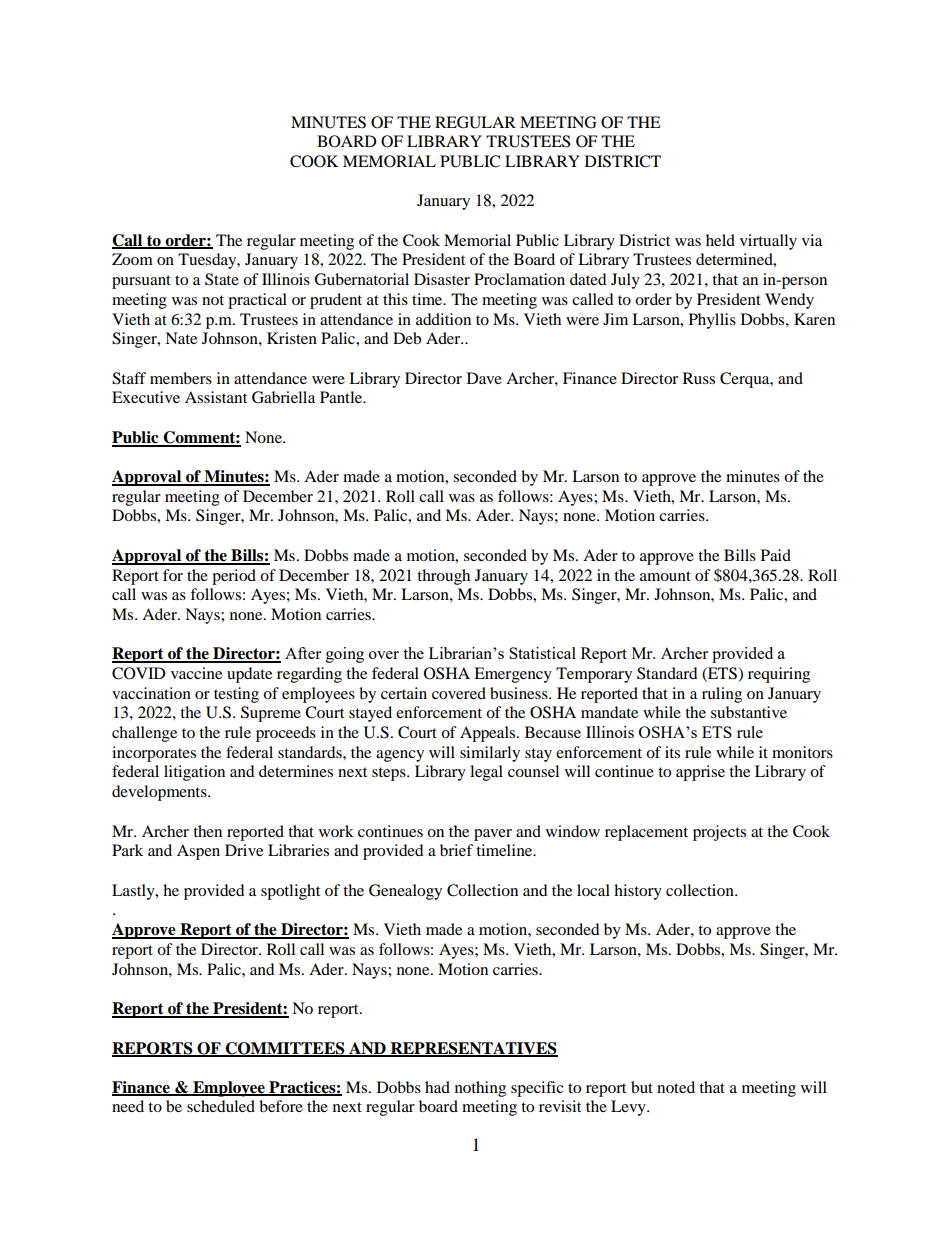 The width and height of the screenshot is (952, 1233). What do you see at coordinates (776, 555) in the screenshot?
I see `Paid` at bounding box center [776, 555].
